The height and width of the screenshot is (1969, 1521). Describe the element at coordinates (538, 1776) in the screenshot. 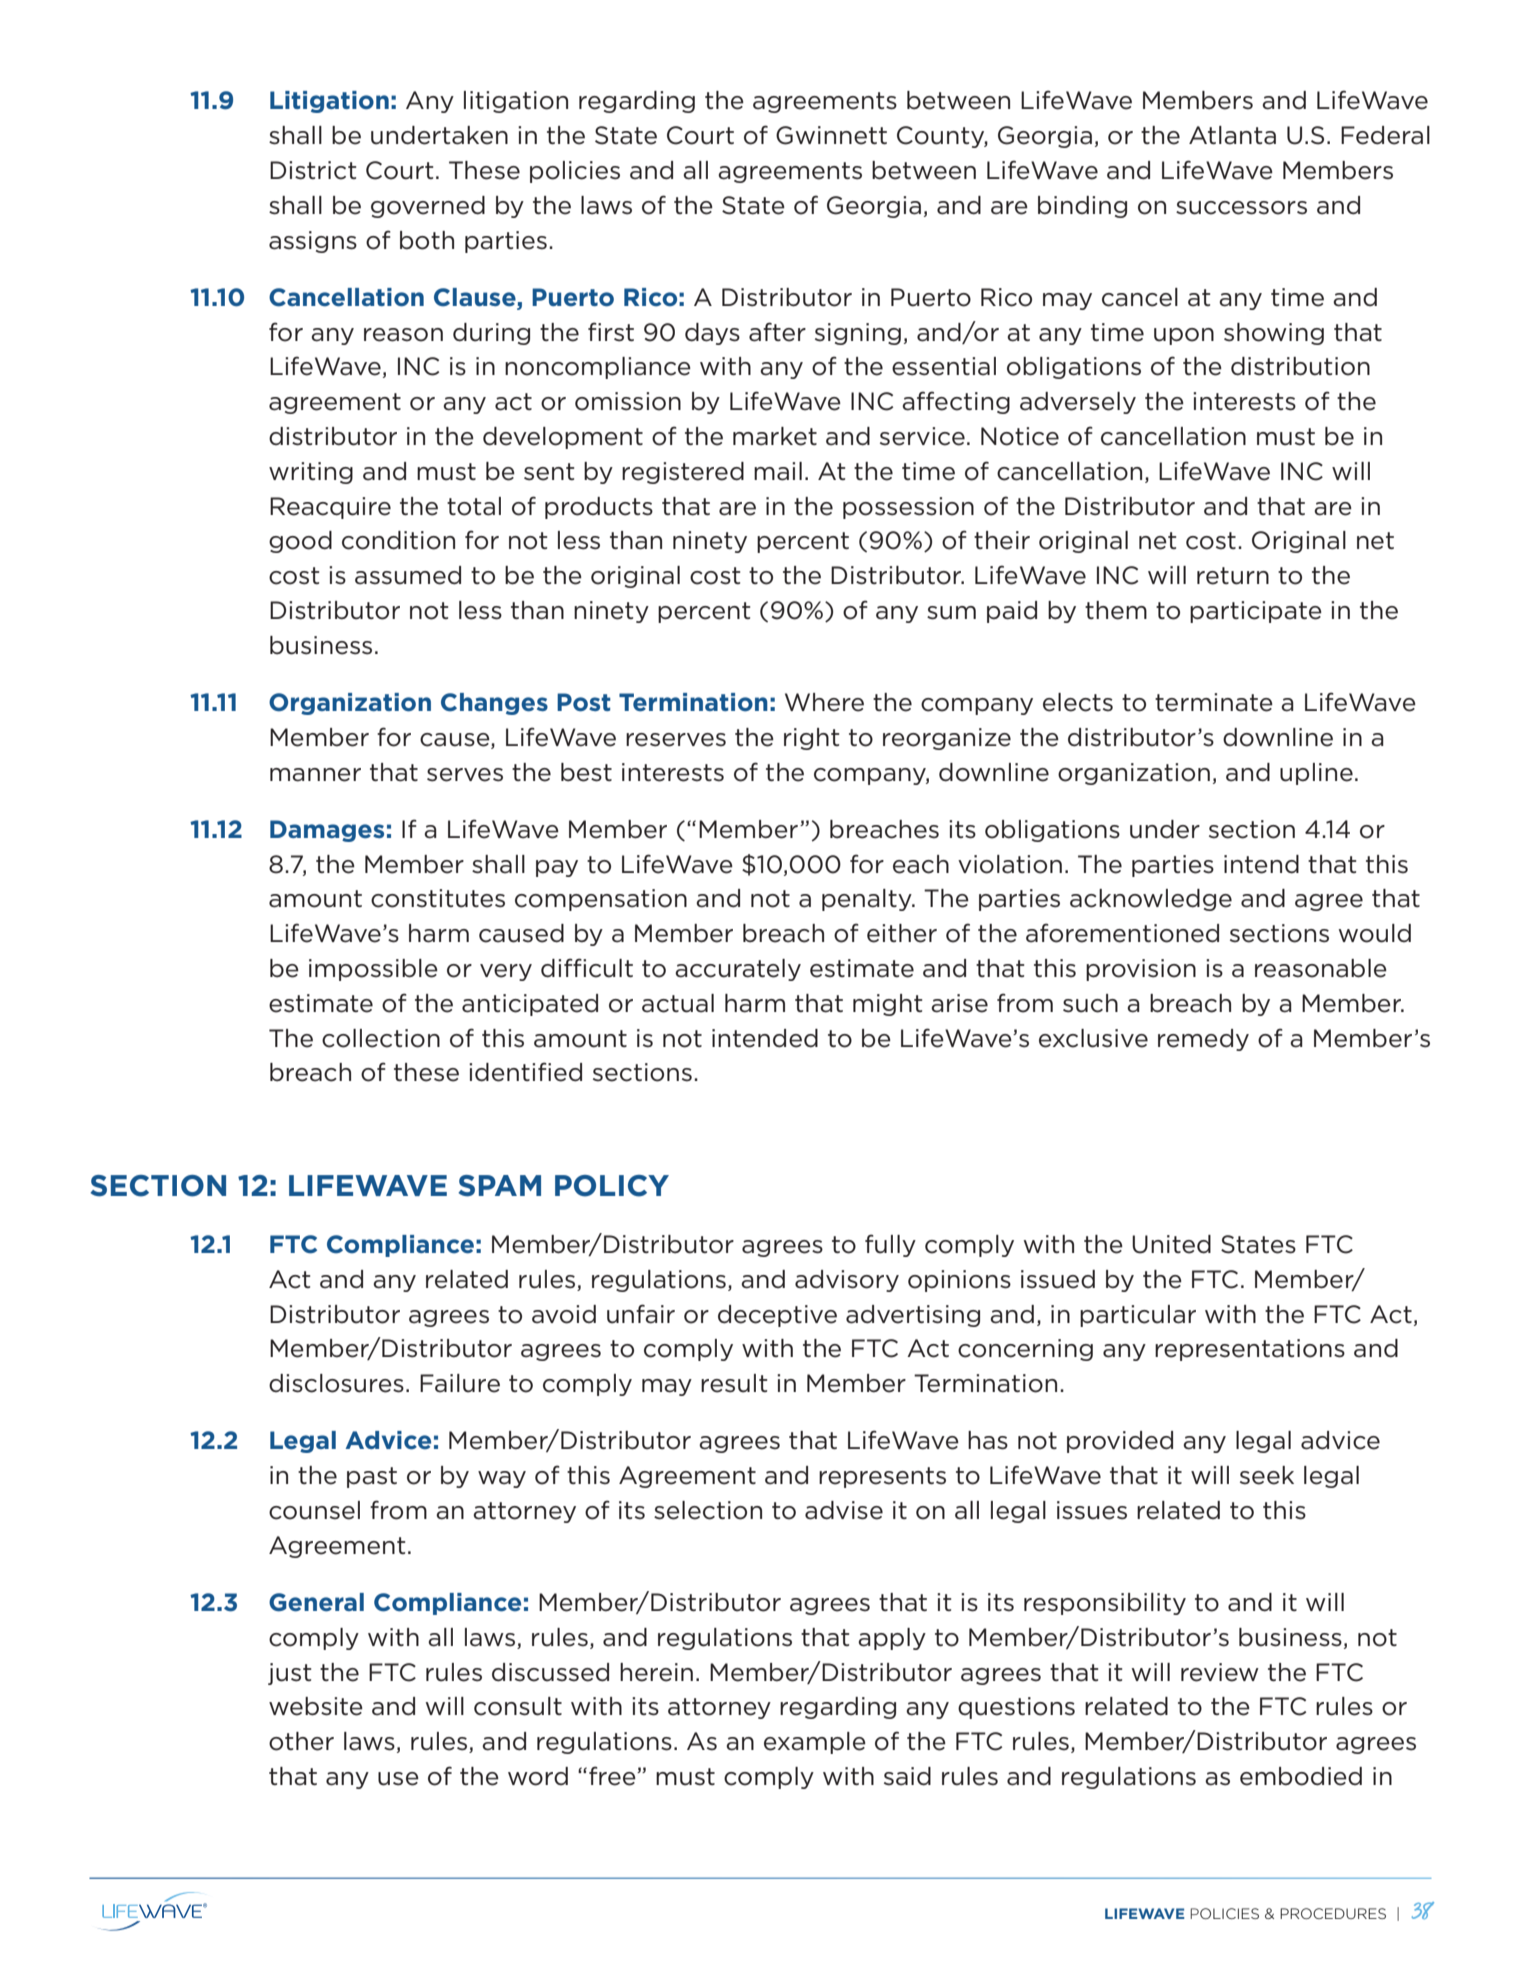

I see `word` at that location.
